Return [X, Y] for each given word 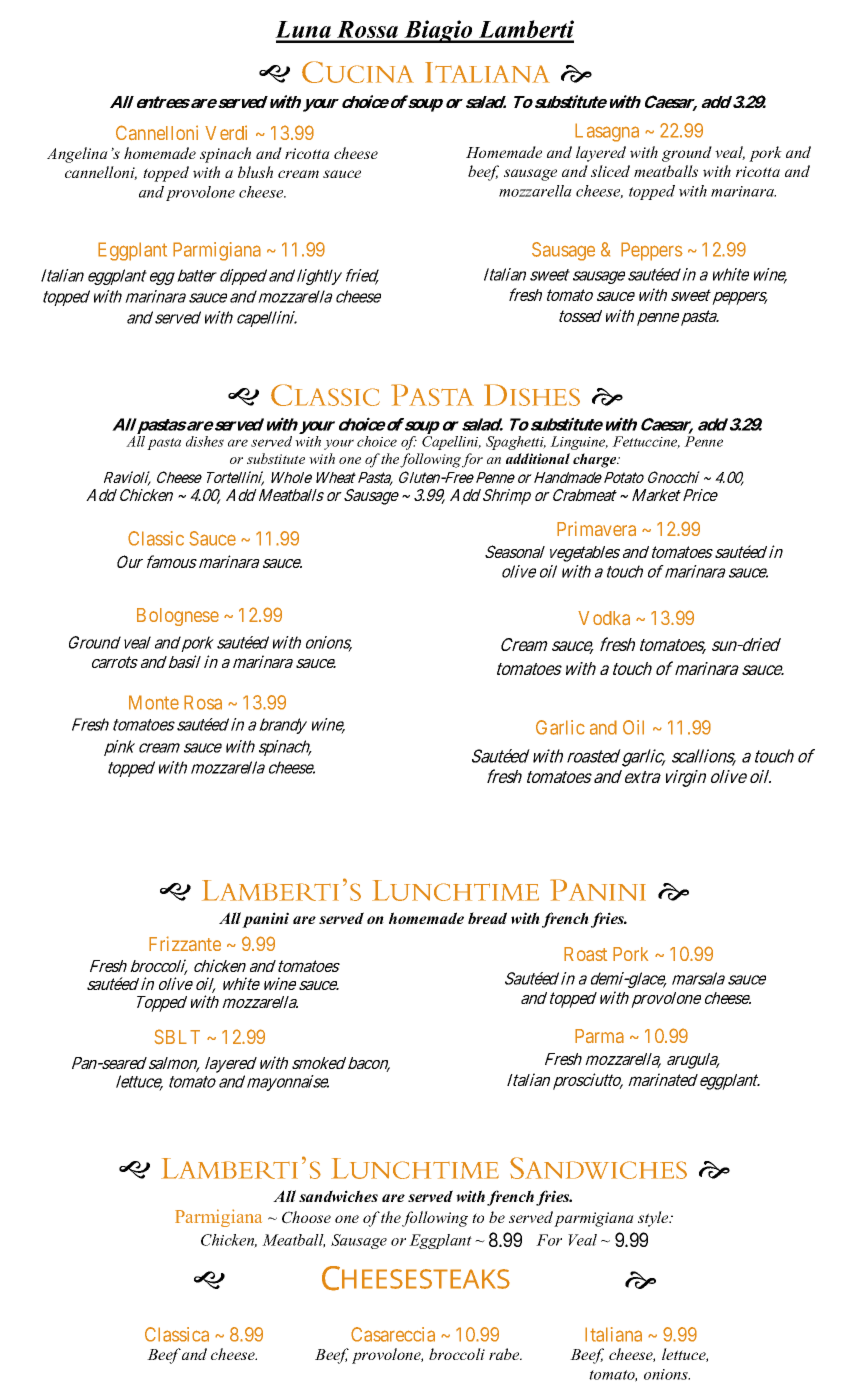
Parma [599, 1036]
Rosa [203, 702]
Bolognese [178, 617]
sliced [610, 171]
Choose [306, 1217]
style [654, 1219]
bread [487, 918]
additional [538, 458]
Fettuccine [646, 442]
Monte [154, 702]
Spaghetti [516, 443]
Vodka [604, 618]
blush [255, 172]
